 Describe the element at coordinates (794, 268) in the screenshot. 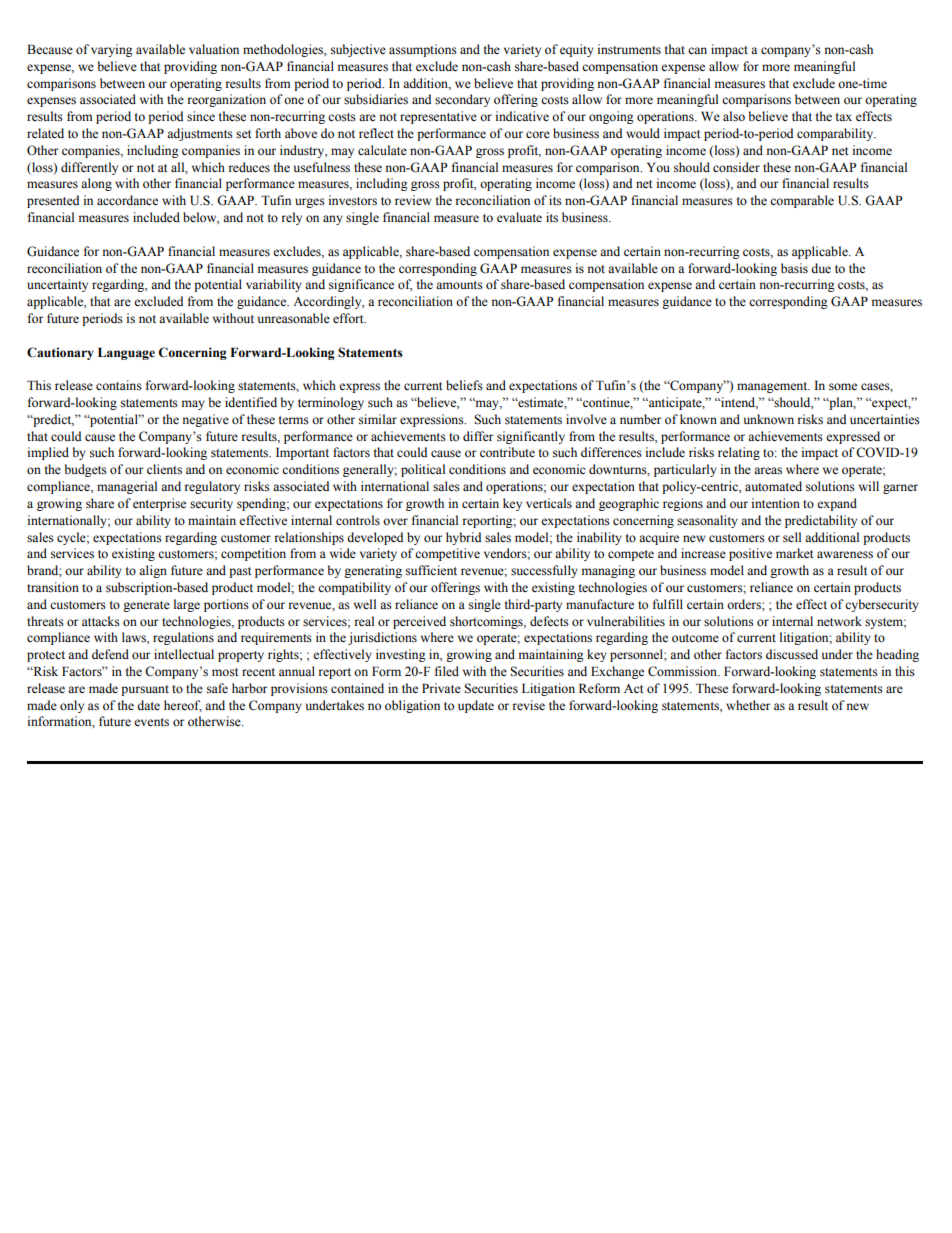

I see `basis` at that location.
